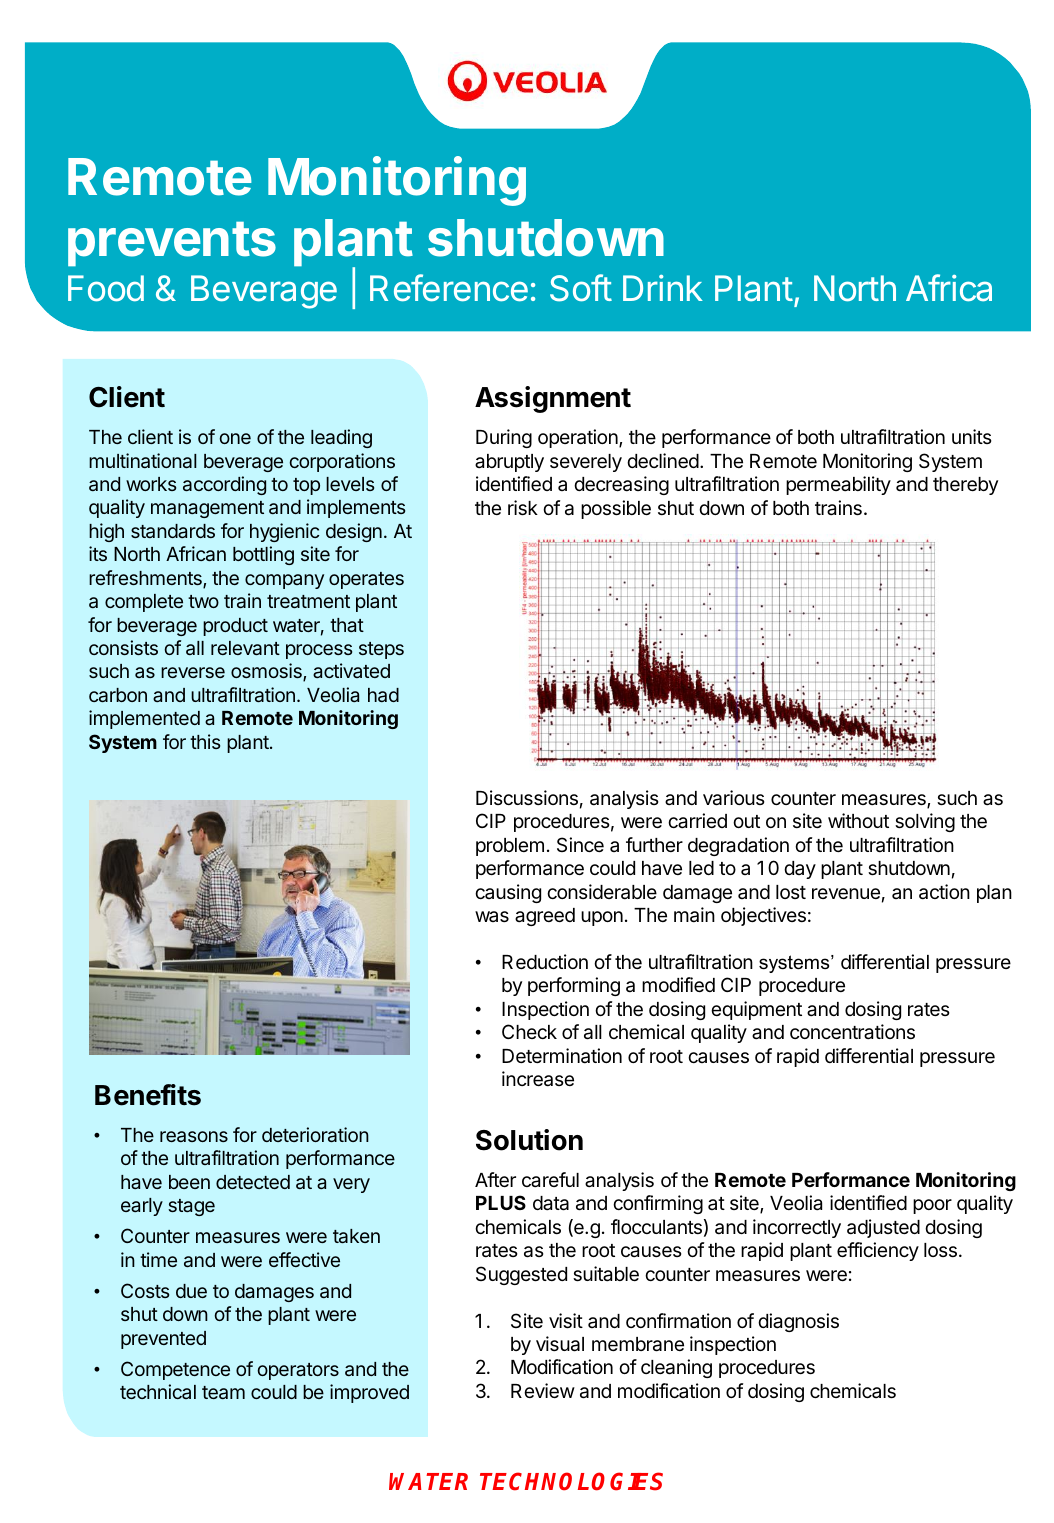 Image resolution: width=1054 pixels, height=1523 pixels. Describe the element at coordinates (858, 820) in the screenshot. I see `without` at that location.
